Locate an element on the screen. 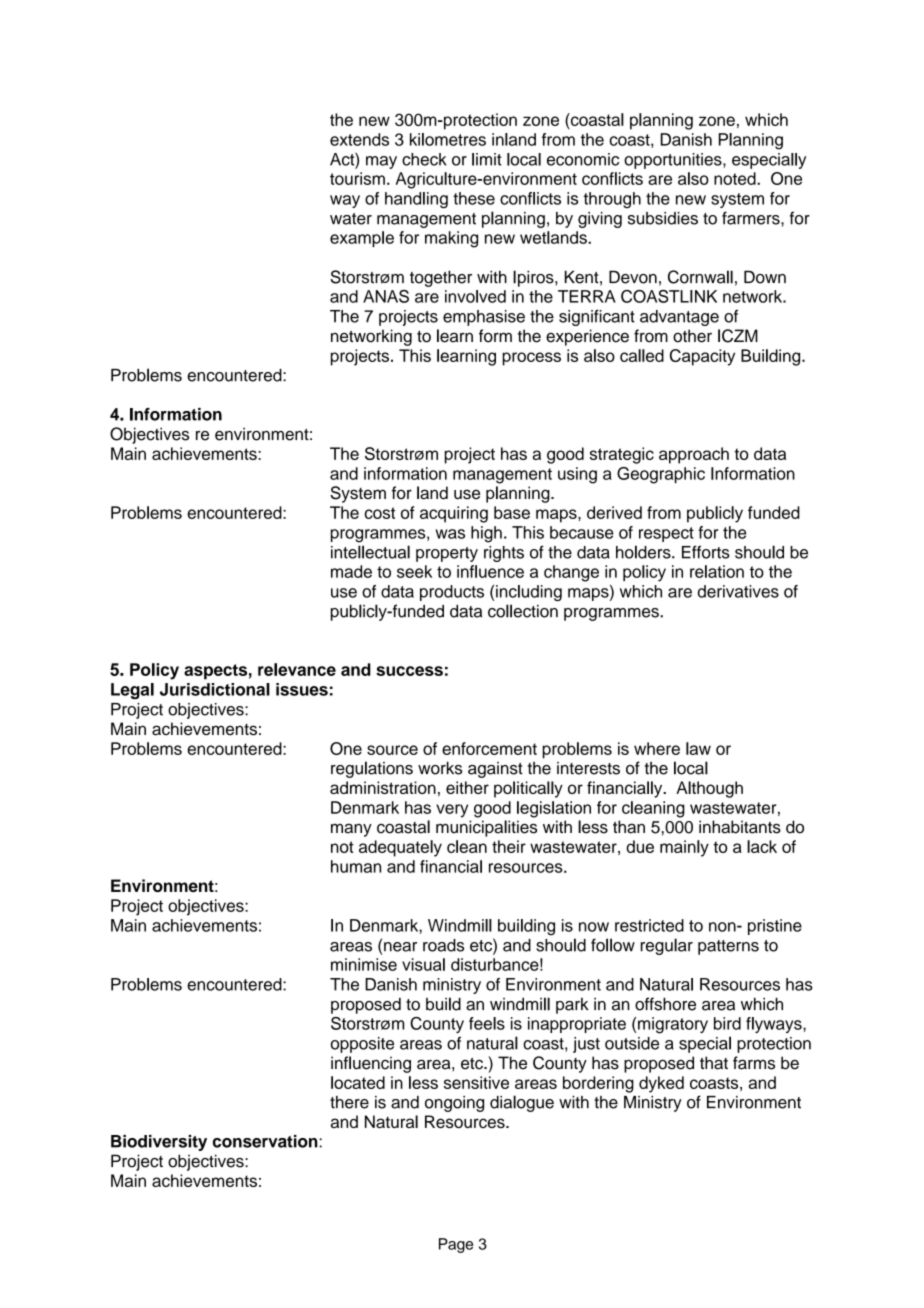  made is located at coordinates (351, 571).
